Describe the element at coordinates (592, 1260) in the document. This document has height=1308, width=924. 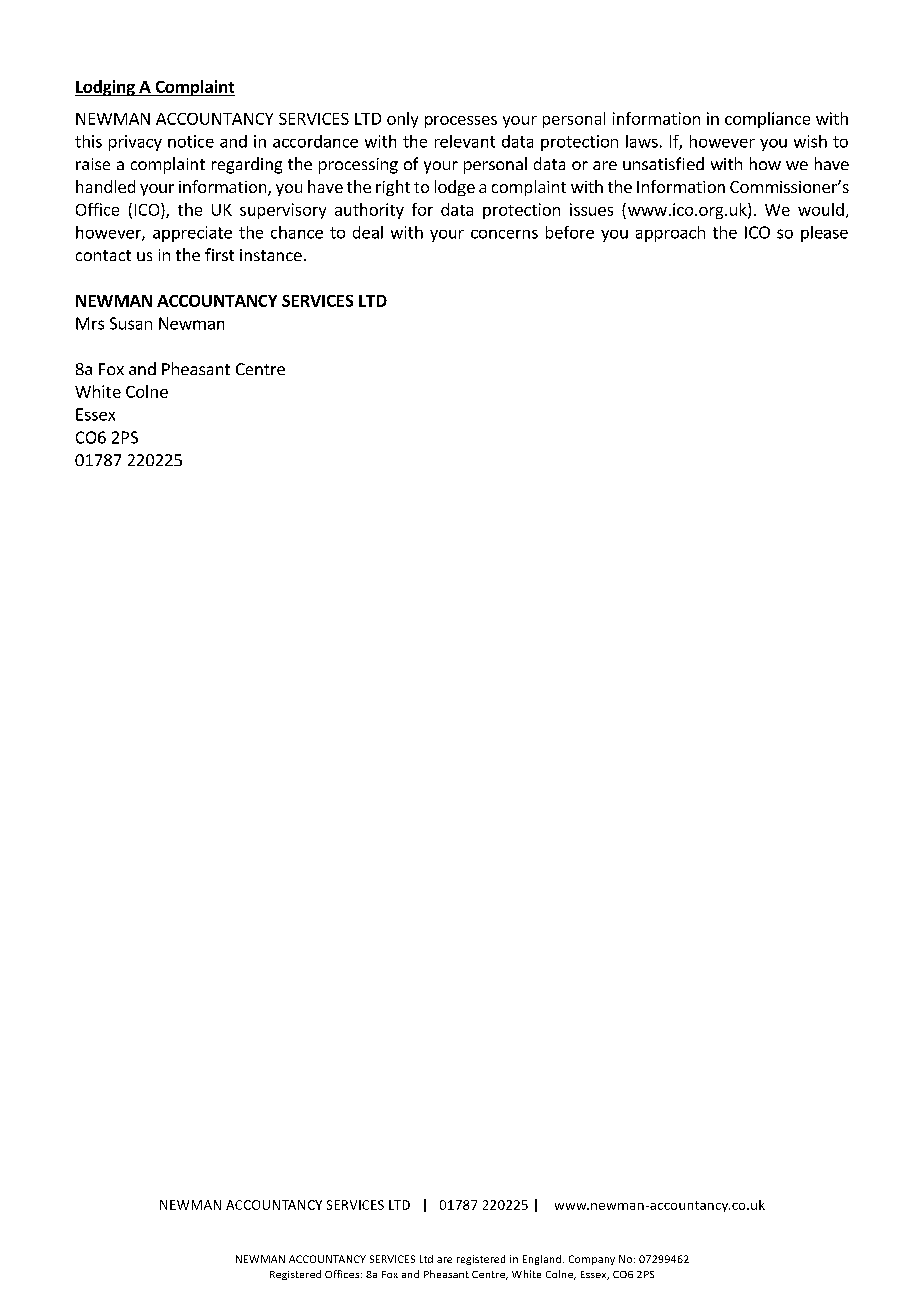
I see `Company` at that location.
